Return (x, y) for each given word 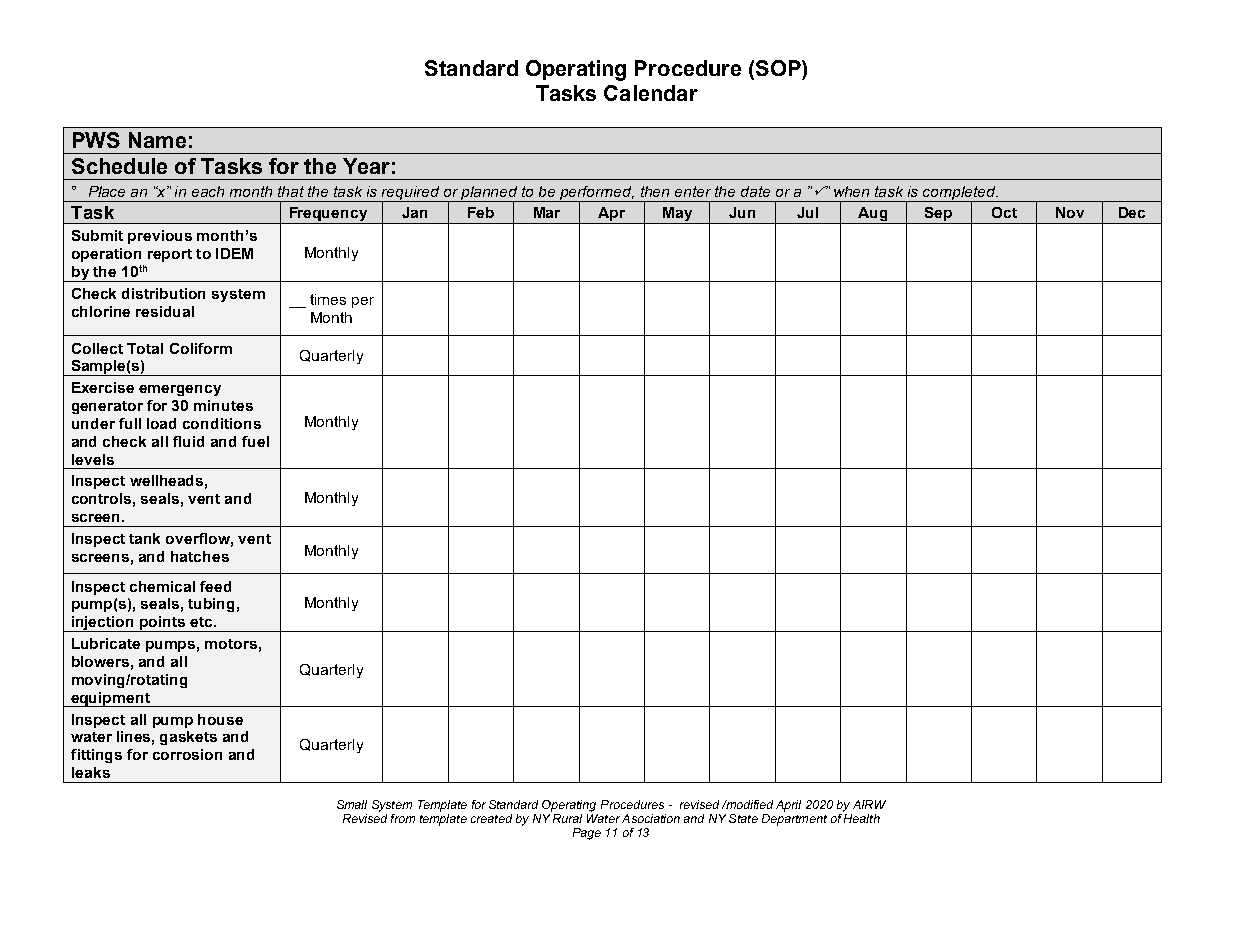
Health (861, 817)
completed (960, 194)
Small (352, 804)
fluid (188, 441)
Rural (566, 817)
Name (157, 140)
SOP (779, 68)
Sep (938, 214)
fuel (255, 441)
